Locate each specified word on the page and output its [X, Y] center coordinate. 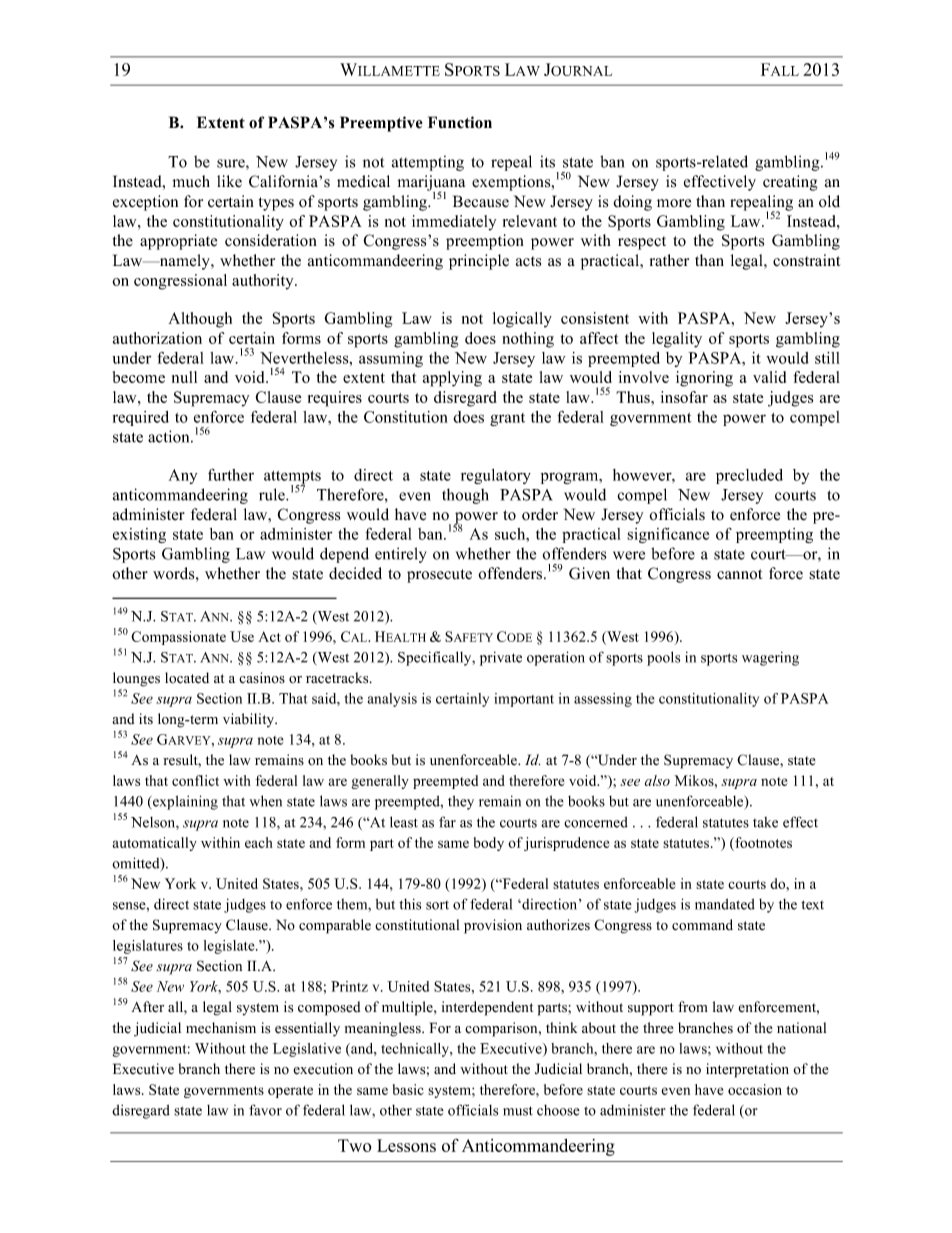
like [229, 181]
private [501, 658]
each [259, 842]
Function [460, 122]
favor [265, 1110]
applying [452, 379]
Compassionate [178, 638]
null [184, 377]
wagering [770, 658]
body [489, 844]
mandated [725, 904]
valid [769, 377]
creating [790, 183]
